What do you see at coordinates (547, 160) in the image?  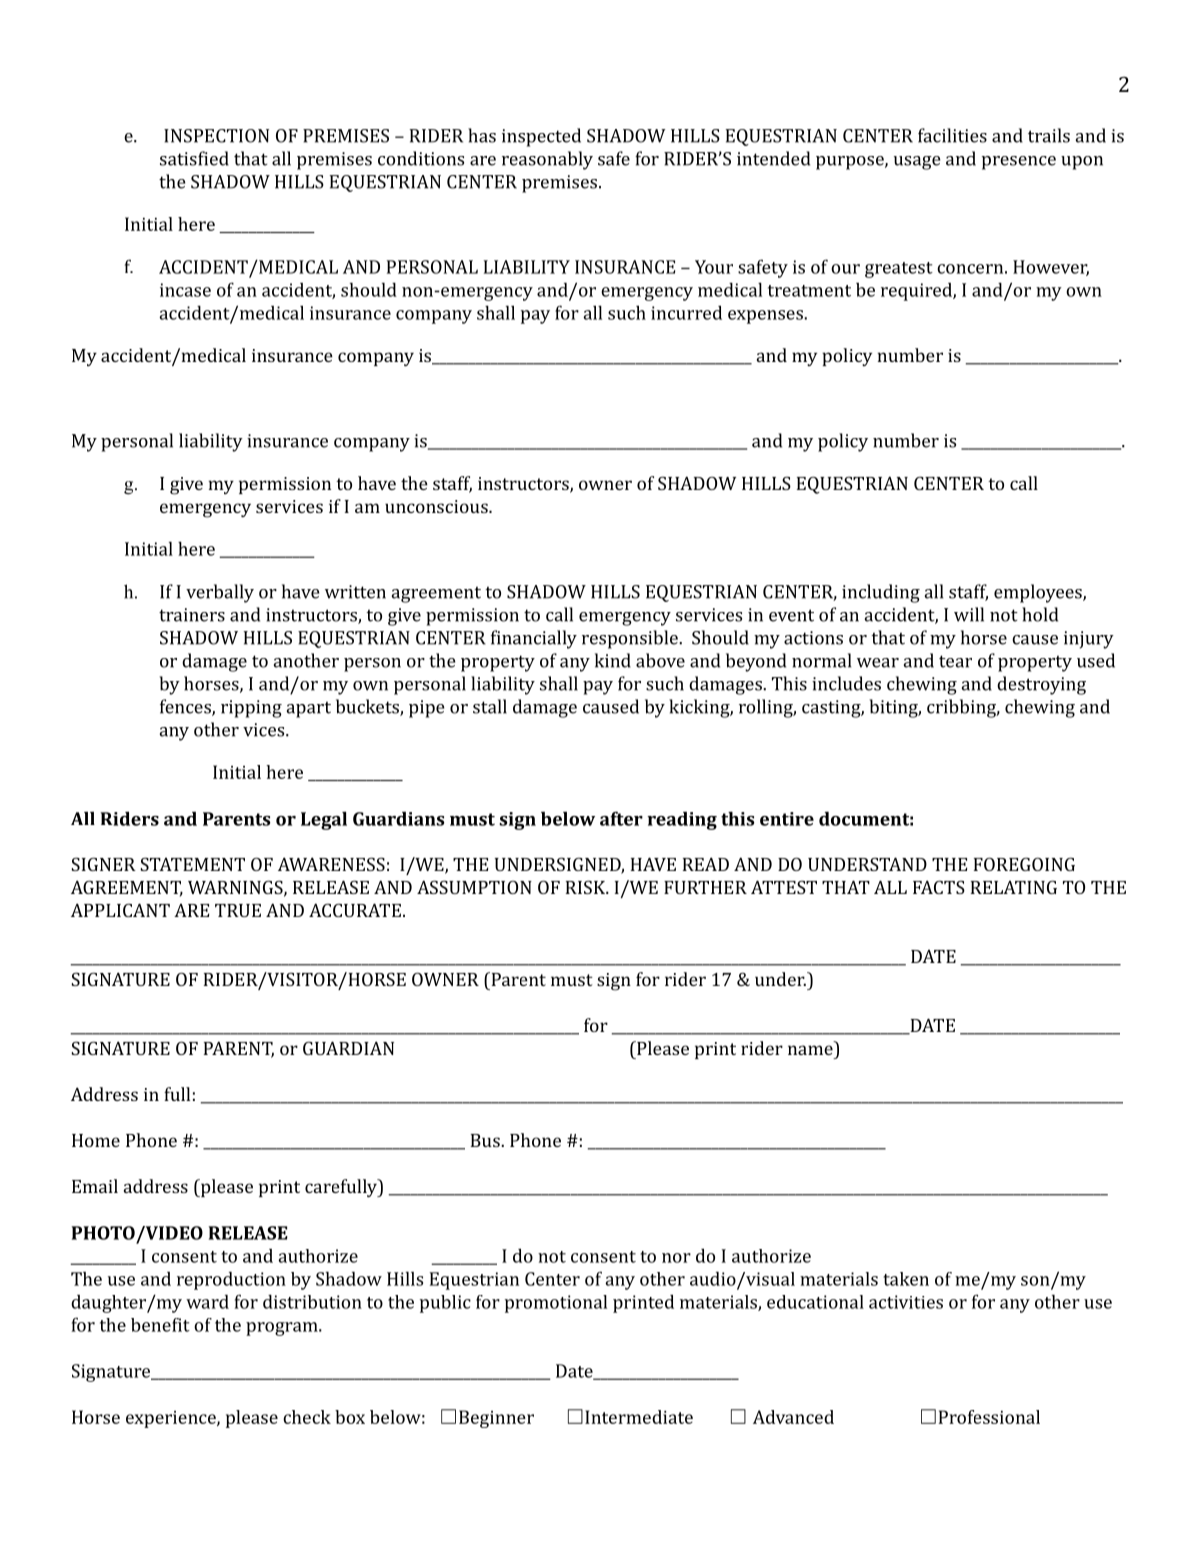 I see `reasonably` at bounding box center [547, 160].
